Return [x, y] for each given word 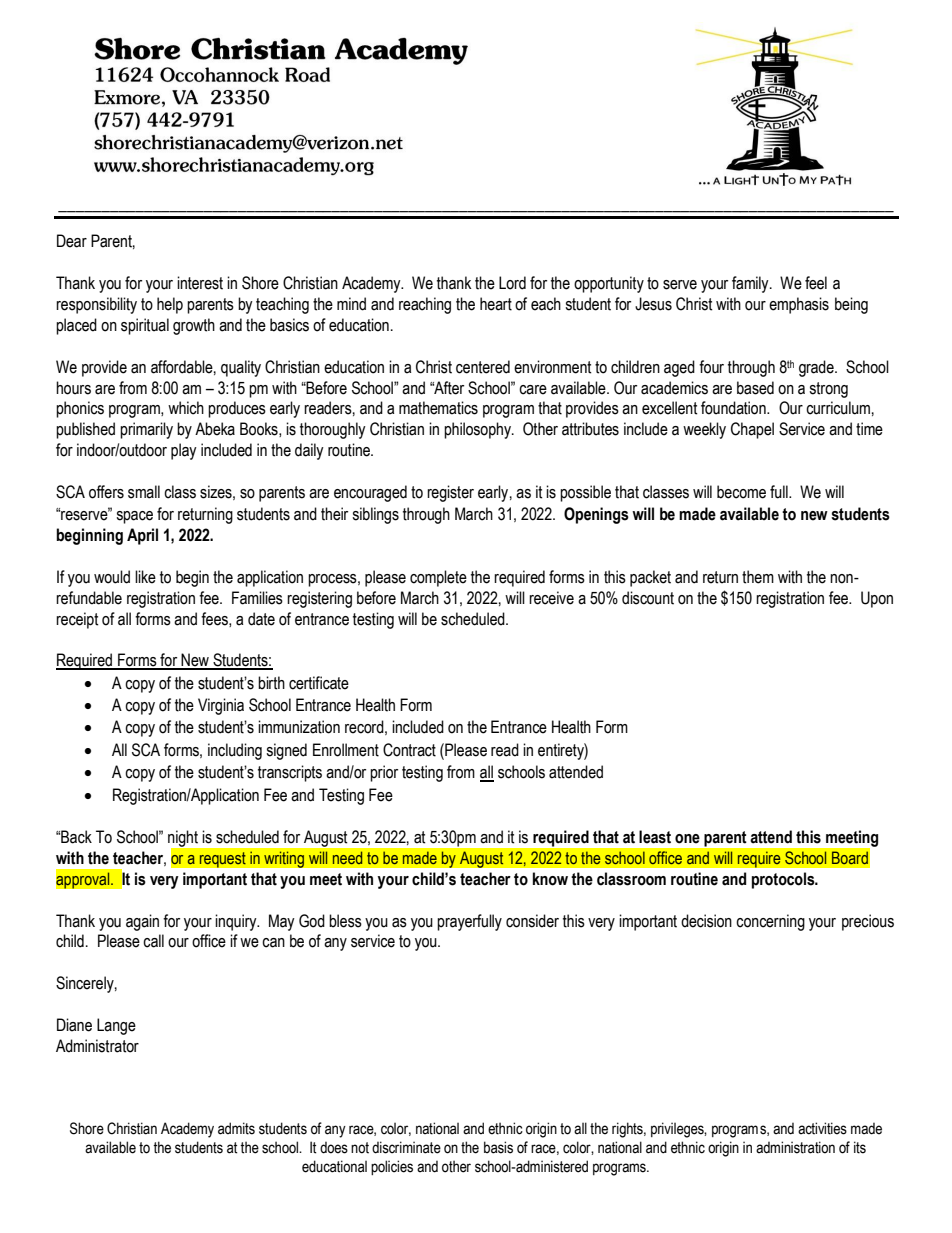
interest [200, 283]
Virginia [221, 706]
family [751, 284]
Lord [512, 283]
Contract [409, 750]
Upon [877, 599]
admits [236, 1128]
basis [498, 1147]
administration [795, 1147]
